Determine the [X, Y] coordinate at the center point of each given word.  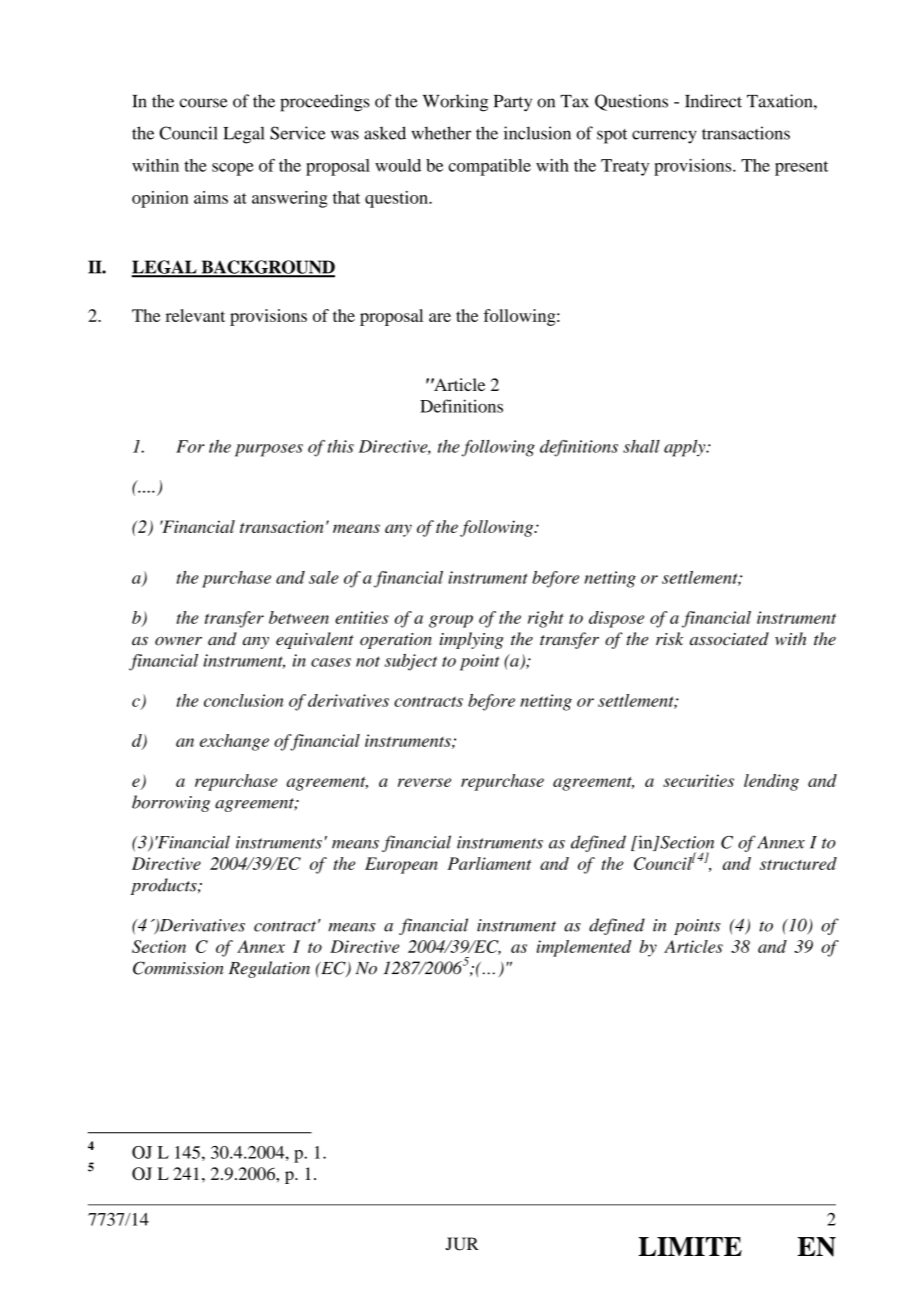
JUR [462, 1244]
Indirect [713, 101]
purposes [269, 450]
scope [233, 169]
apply [686, 448]
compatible [489, 167]
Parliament [489, 863]
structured [798, 863]
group [451, 621]
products [165, 886]
